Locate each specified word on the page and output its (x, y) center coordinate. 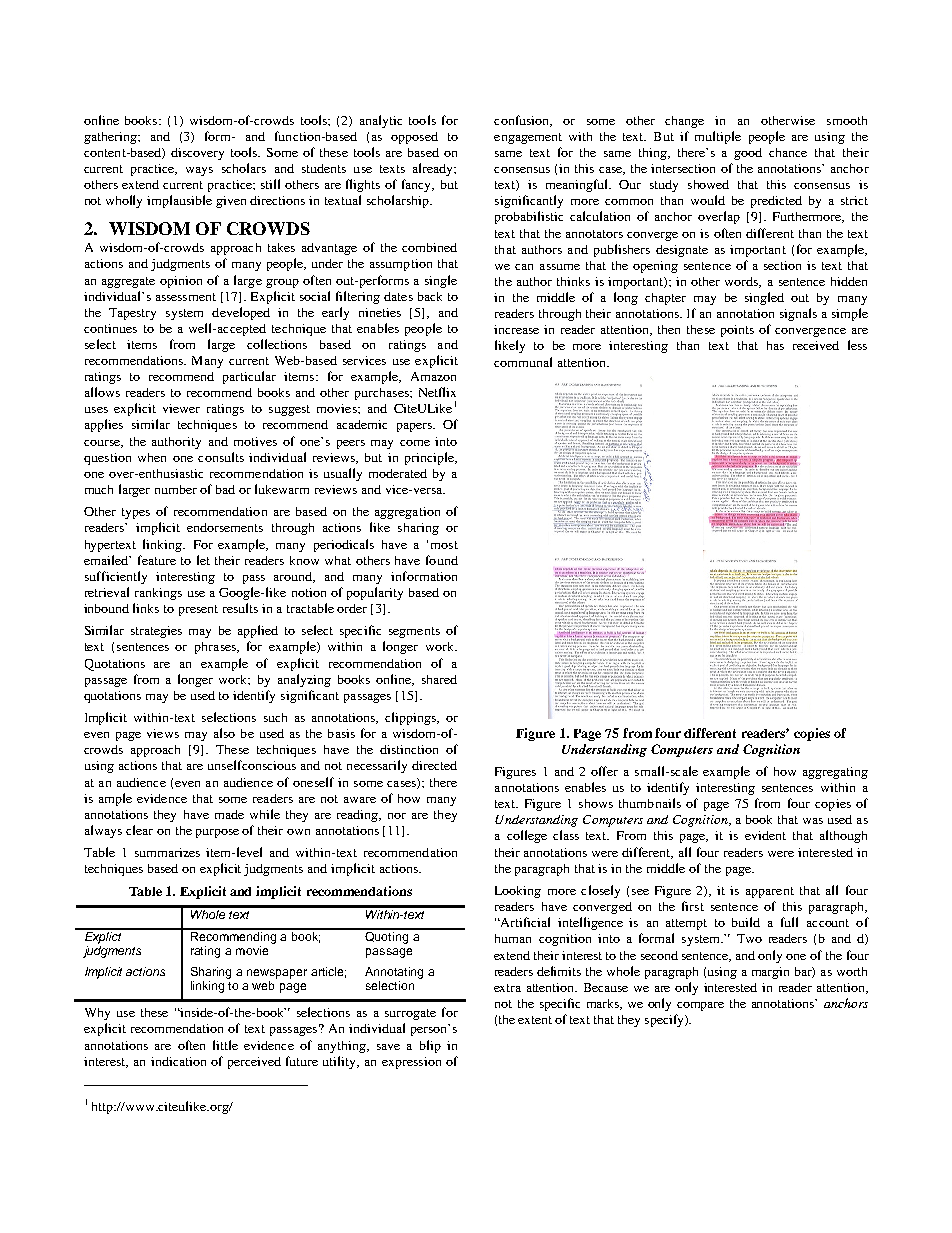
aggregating (835, 773)
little (225, 1045)
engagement (528, 138)
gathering (111, 138)
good (748, 154)
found (442, 560)
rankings (158, 594)
